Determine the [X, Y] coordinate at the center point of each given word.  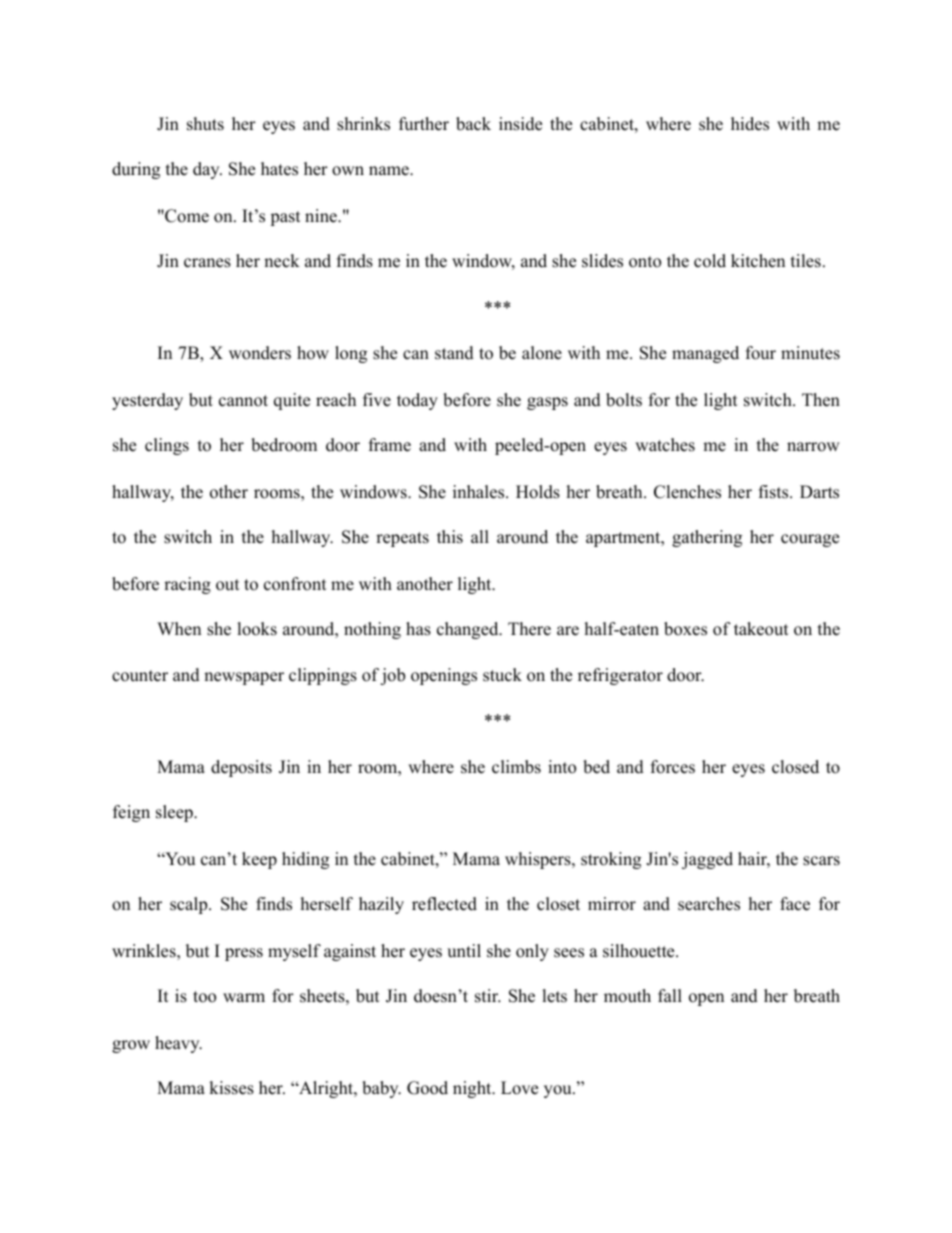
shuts [205, 124]
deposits [241, 768]
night [473, 1089]
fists [775, 492]
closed [795, 767]
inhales [480, 492]
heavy [178, 1044]
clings [167, 446]
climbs [516, 767]
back [473, 124]
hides [750, 124]
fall [670, 995]
